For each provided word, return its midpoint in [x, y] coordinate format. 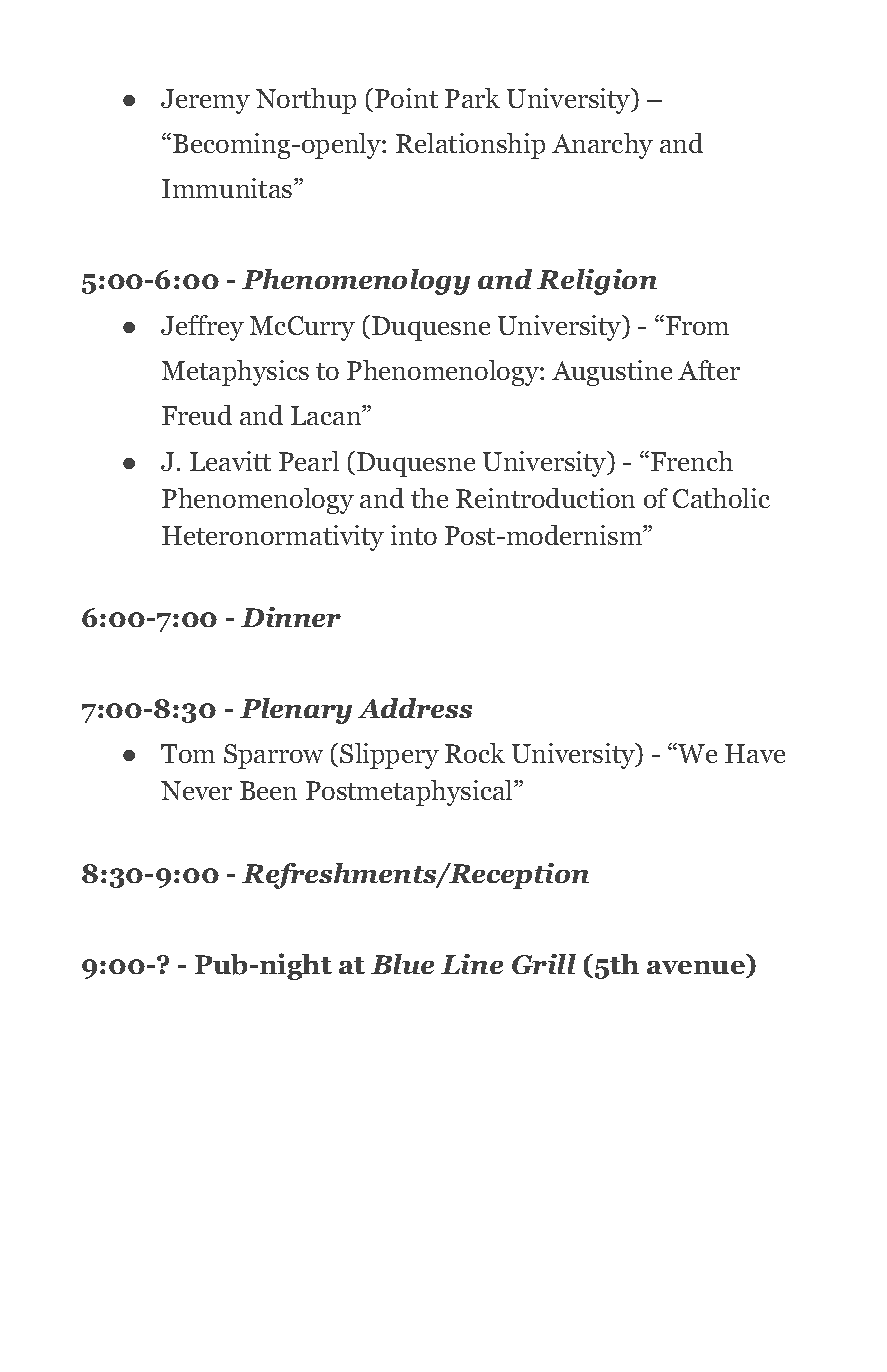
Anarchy [602, 146]
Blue [402, 964]
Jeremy [205, 101]
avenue [696, 967]
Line [472, 964]
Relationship [470, 146]
